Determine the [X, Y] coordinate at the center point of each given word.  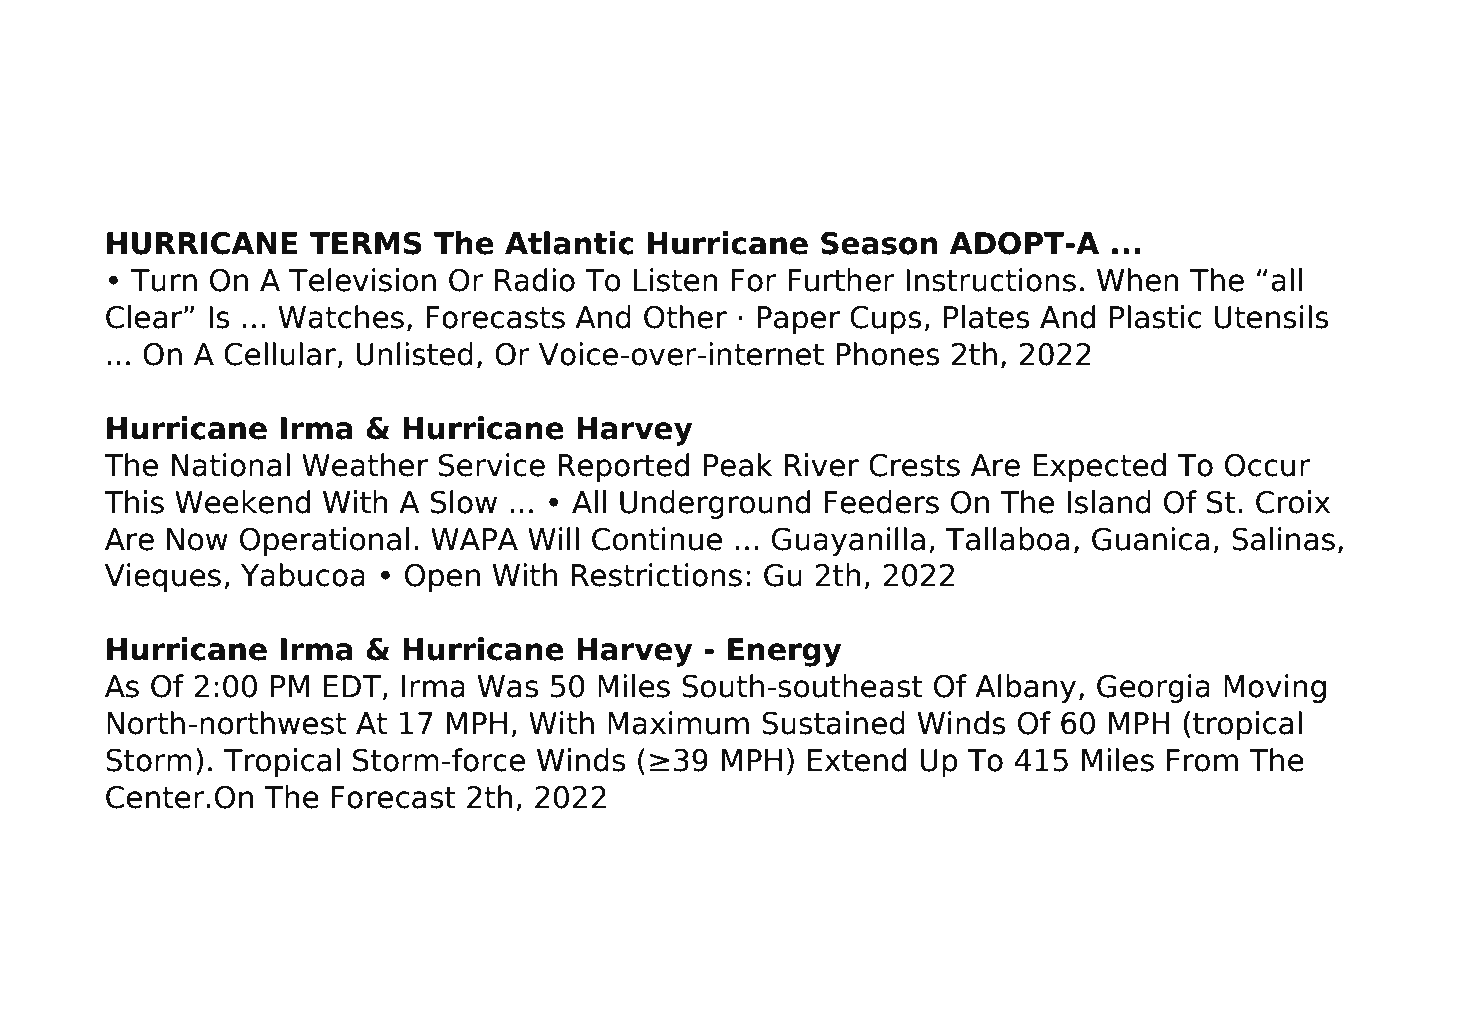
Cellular [280, 354]
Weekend [243, 502]
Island [1109, 502]
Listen [675, 280]
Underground [715, 504]
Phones [888, 354]
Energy [785, 652]
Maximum [678, 723]
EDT [352, 686]
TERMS [365, 243]
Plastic [1156, 317]
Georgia [1153, 688]
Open [442, 578]
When [1138, 280]
